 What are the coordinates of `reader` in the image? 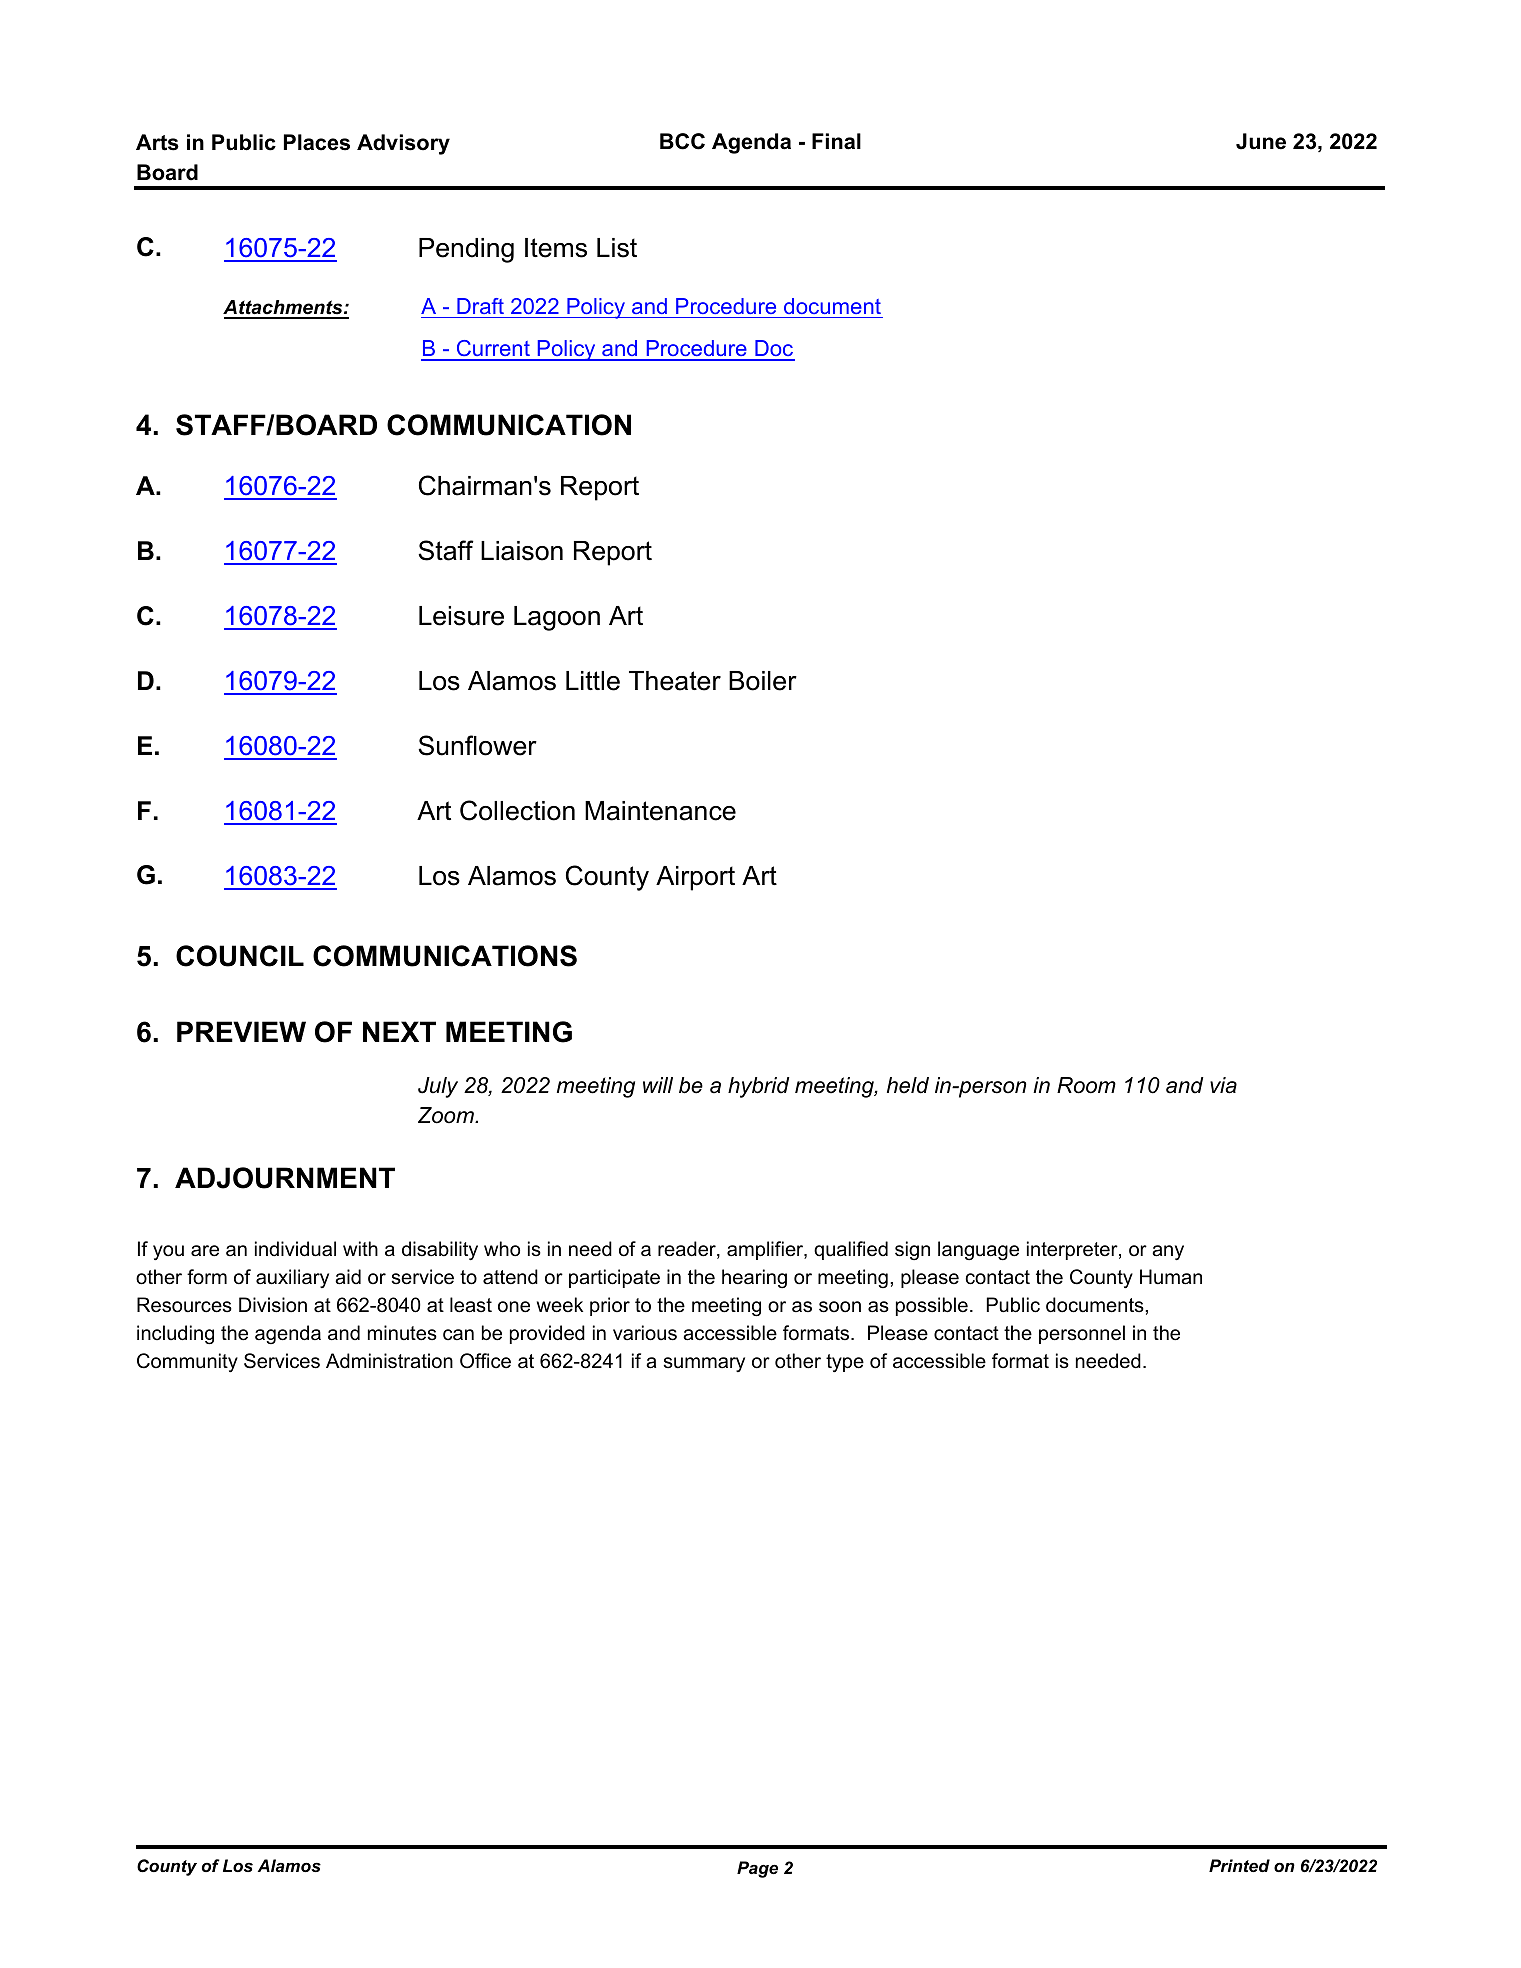 It's located at (688, 1250).
